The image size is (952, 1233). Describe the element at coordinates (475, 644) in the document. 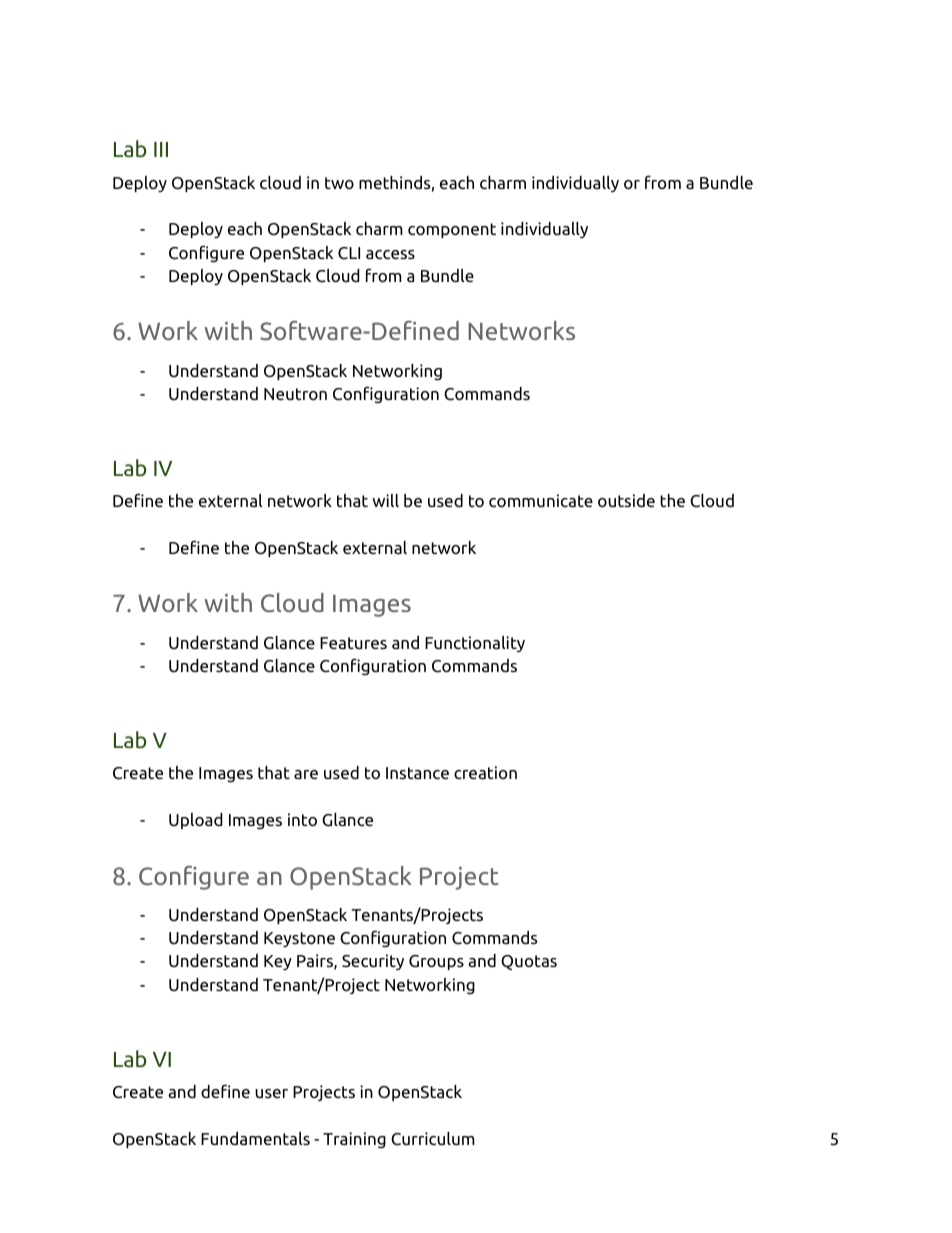

I see `Functionality` at that location.
